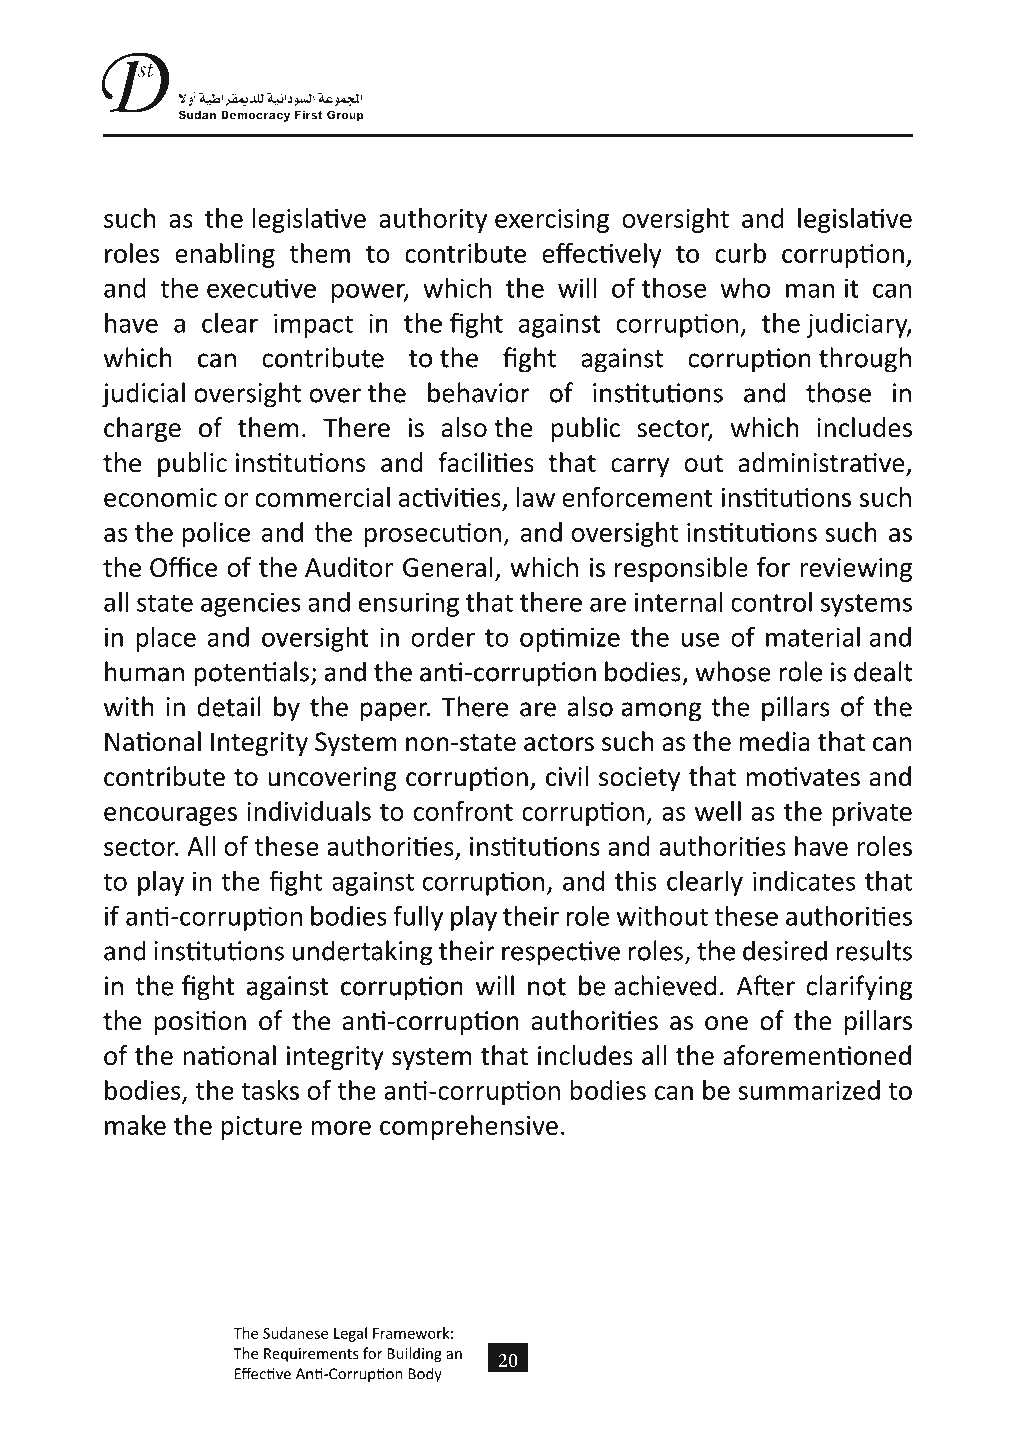  I want to click on After, so click(766, 985).
